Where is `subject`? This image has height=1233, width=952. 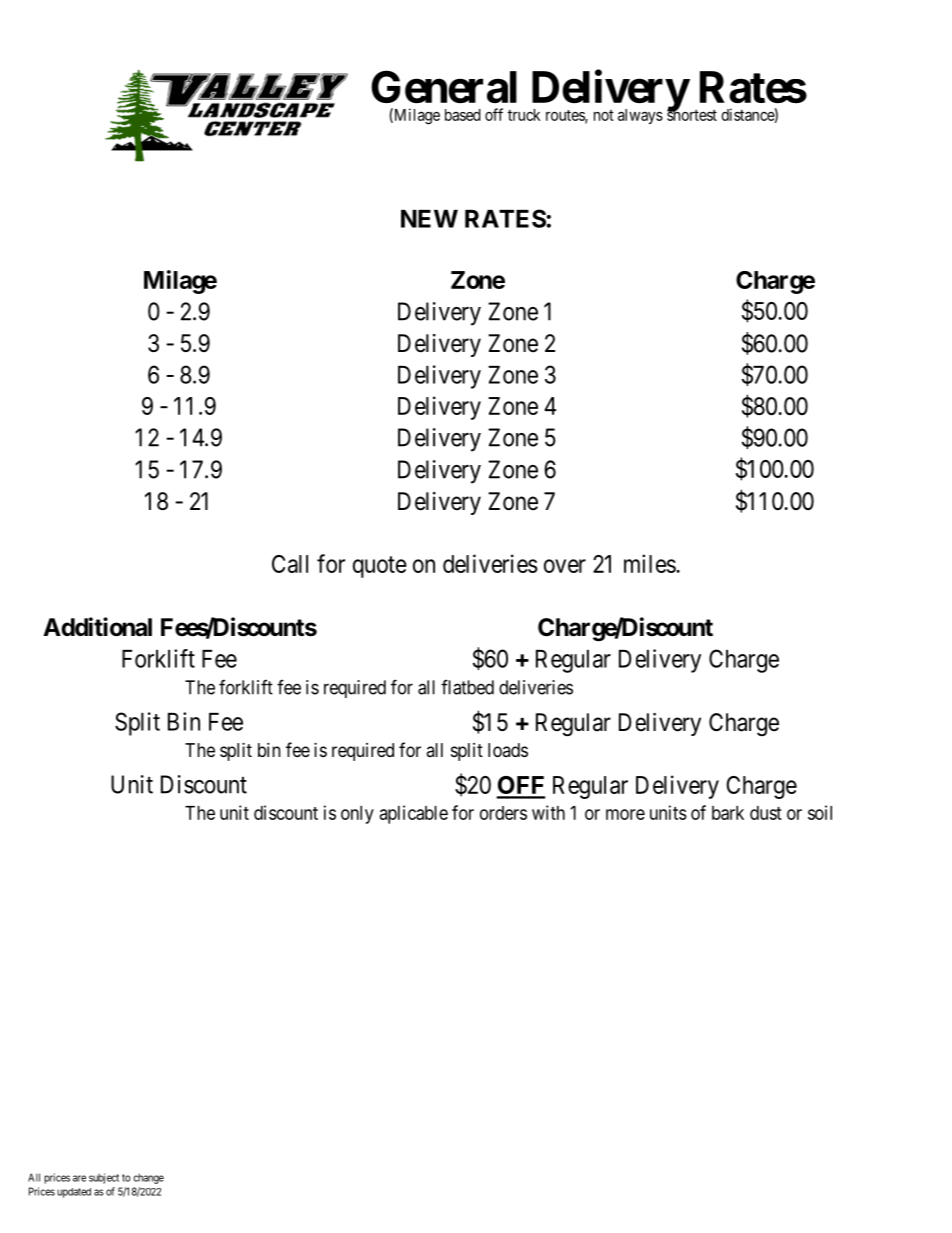
subject is located at coordinates (104, 1178).
